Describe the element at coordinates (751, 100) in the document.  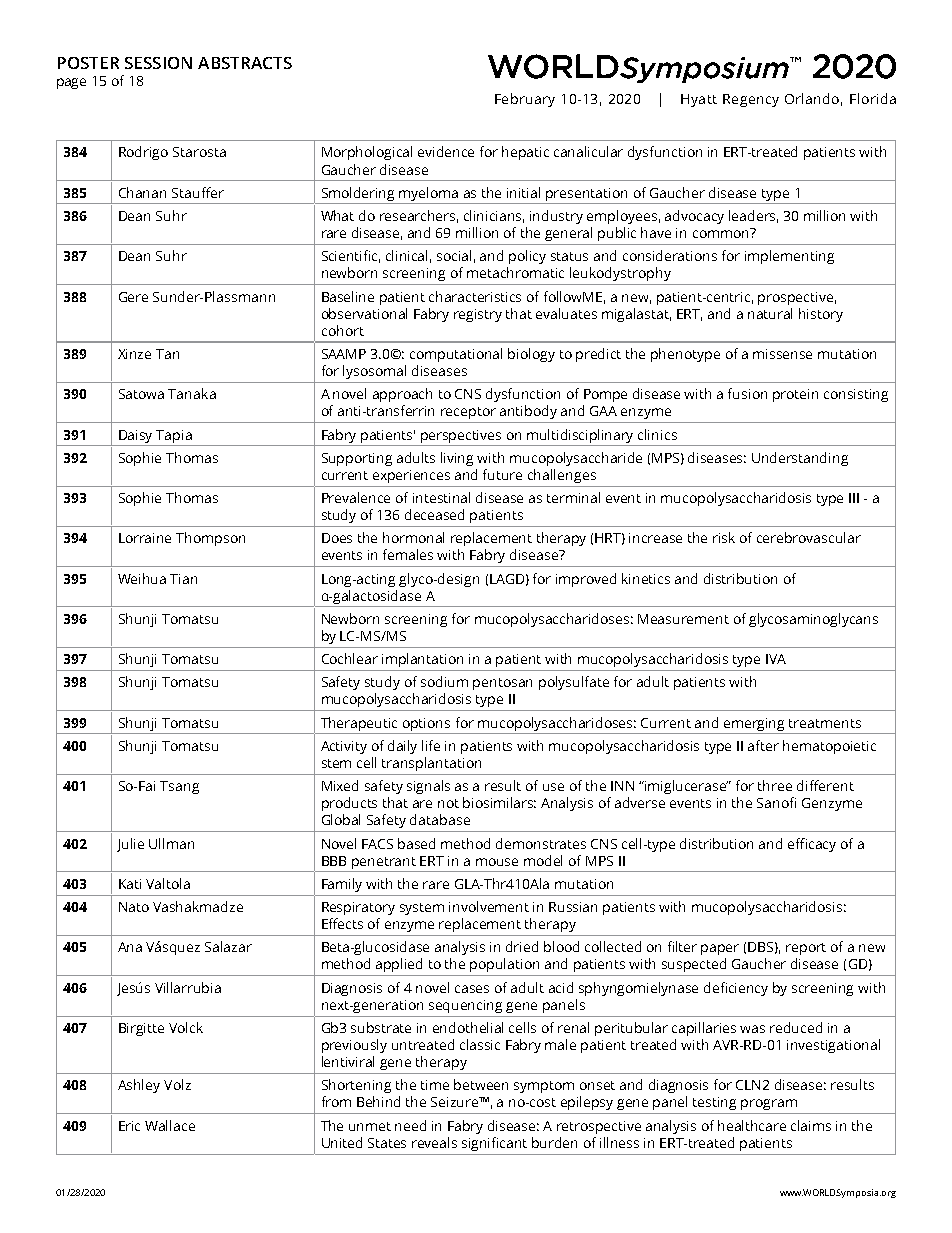
I see `Regency` at that location.
